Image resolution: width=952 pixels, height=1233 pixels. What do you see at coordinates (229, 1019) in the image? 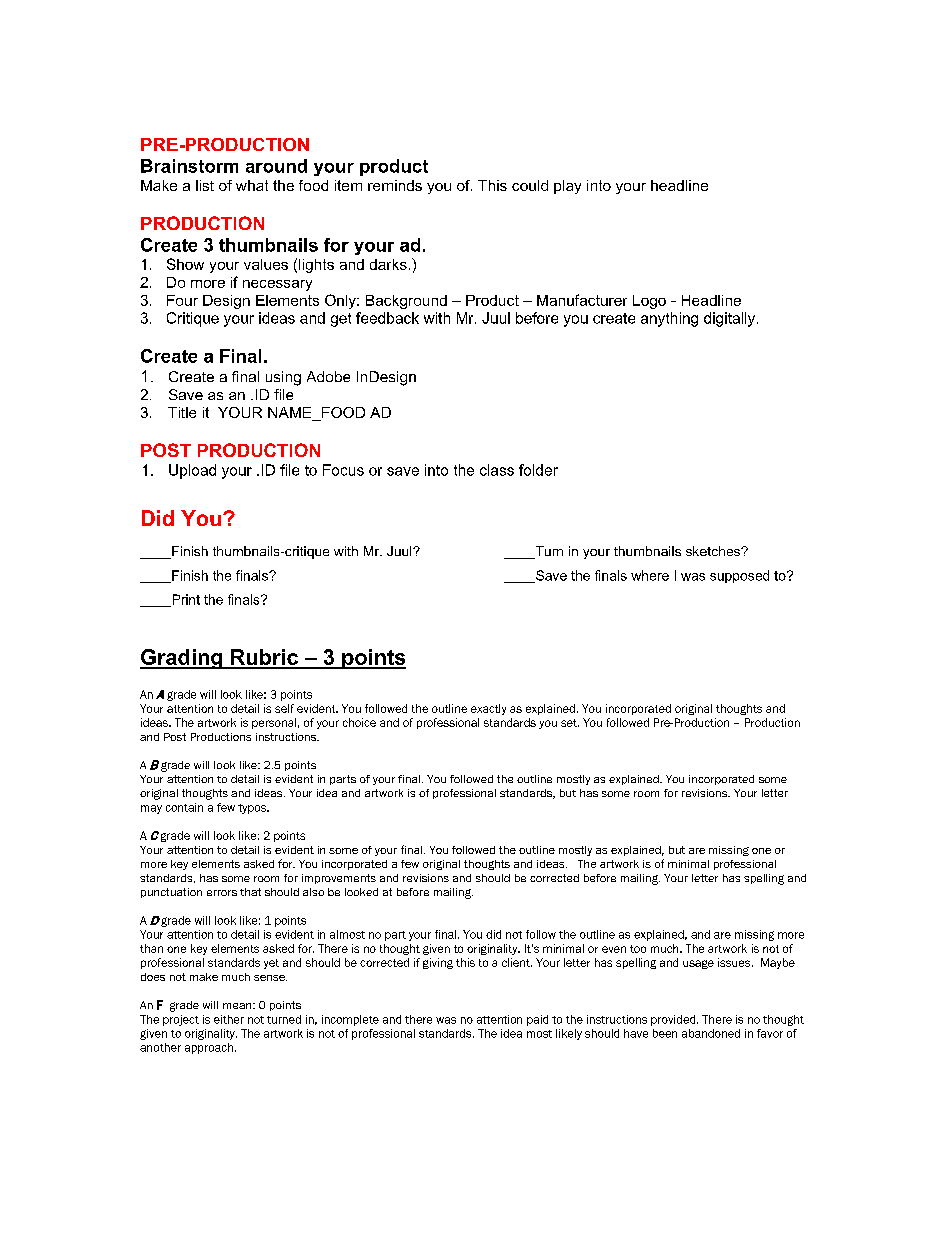
I see `either` at bounding box center [229, 1019].
